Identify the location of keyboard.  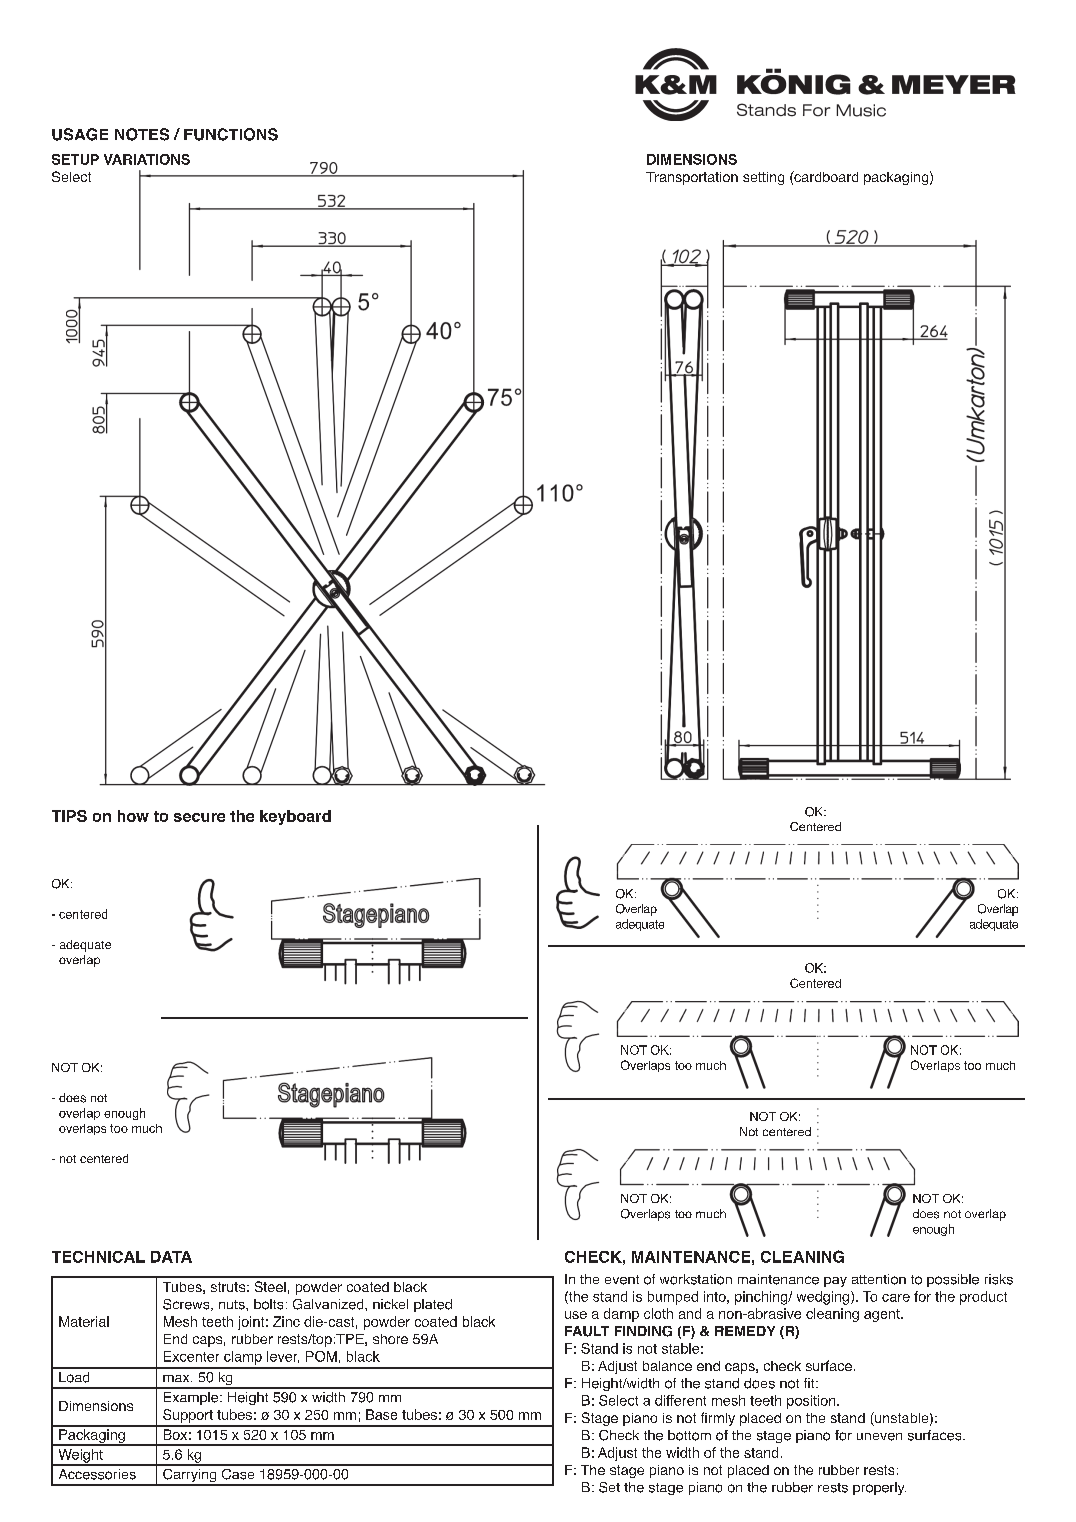
(295, 817).
